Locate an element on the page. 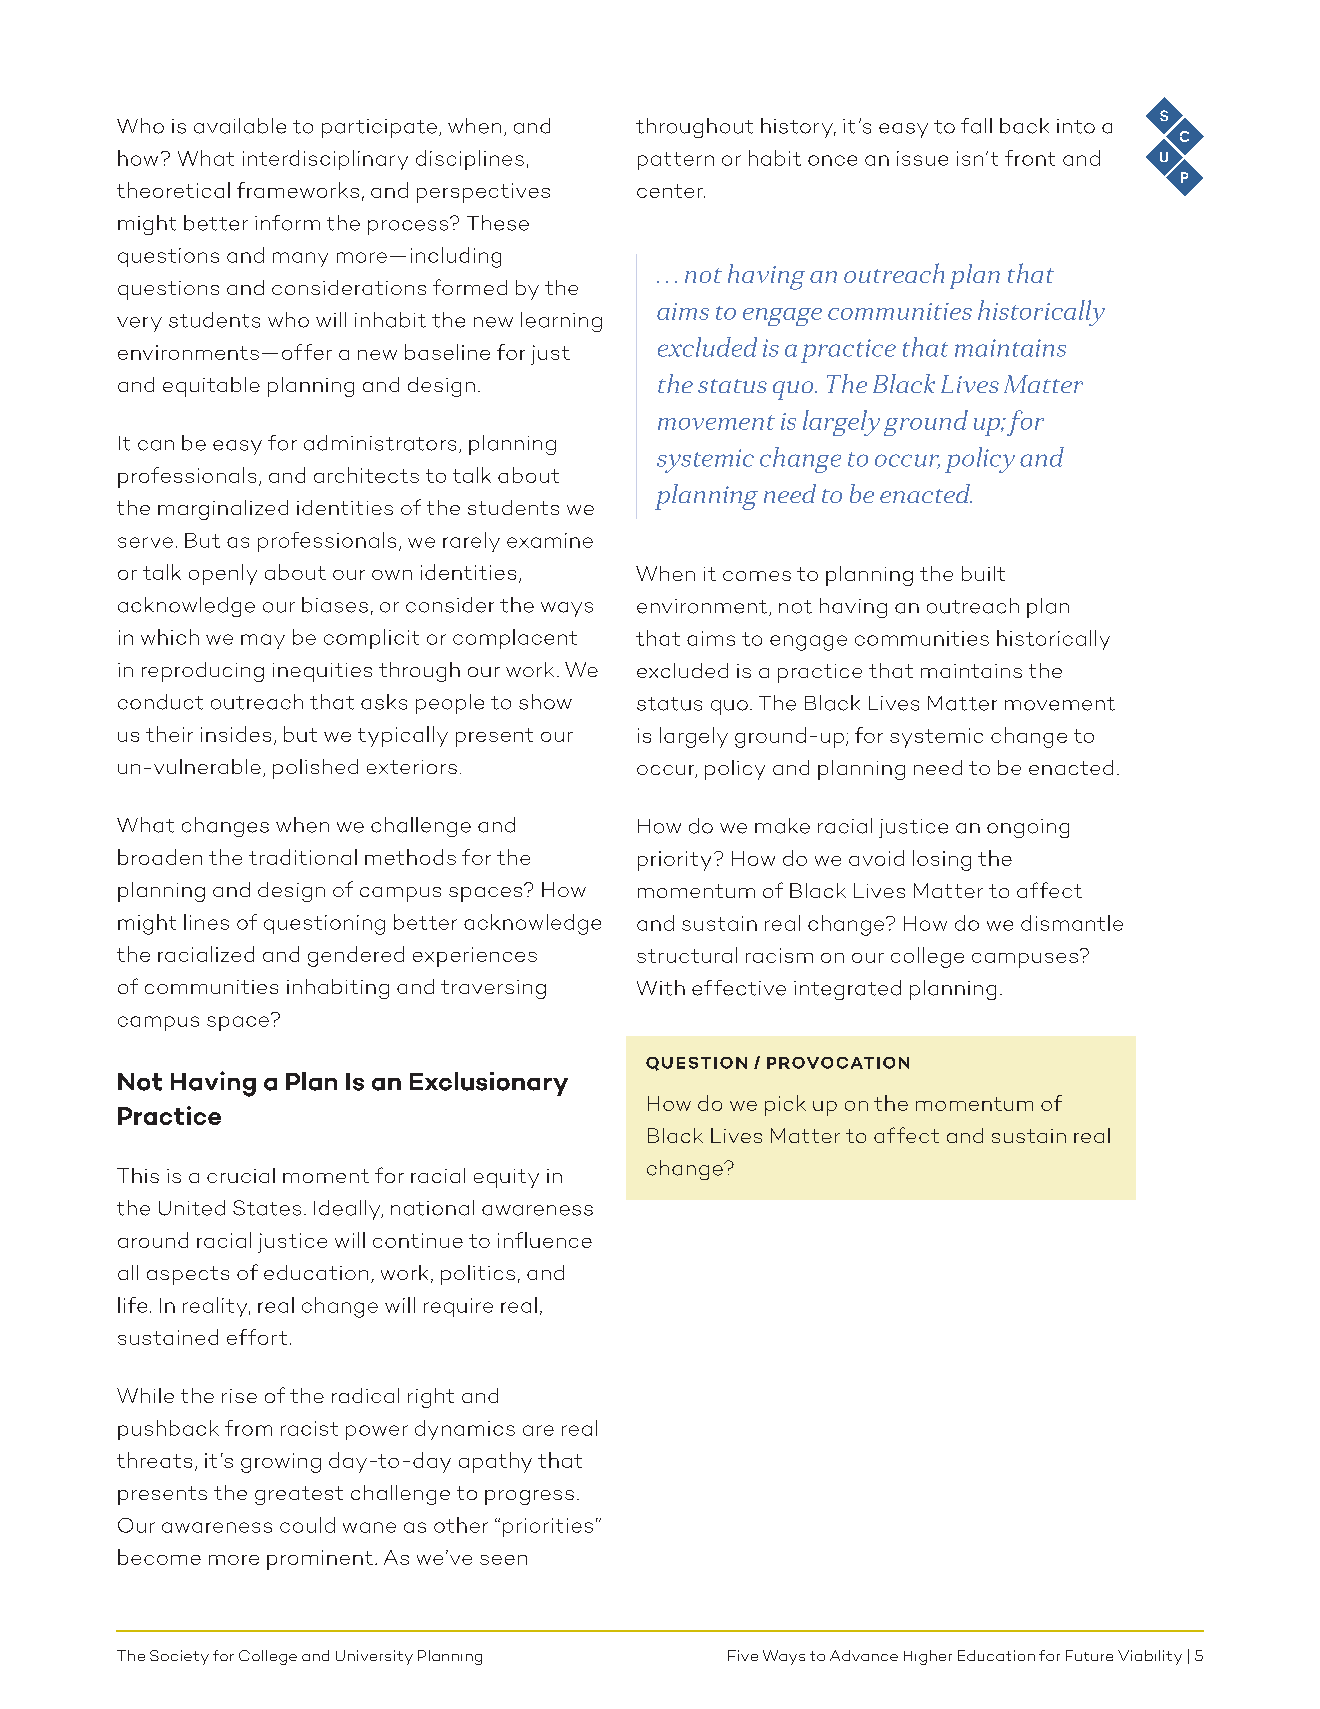 This page has width=1320, height=1709. pick is located at coordinates (785, 1105).
